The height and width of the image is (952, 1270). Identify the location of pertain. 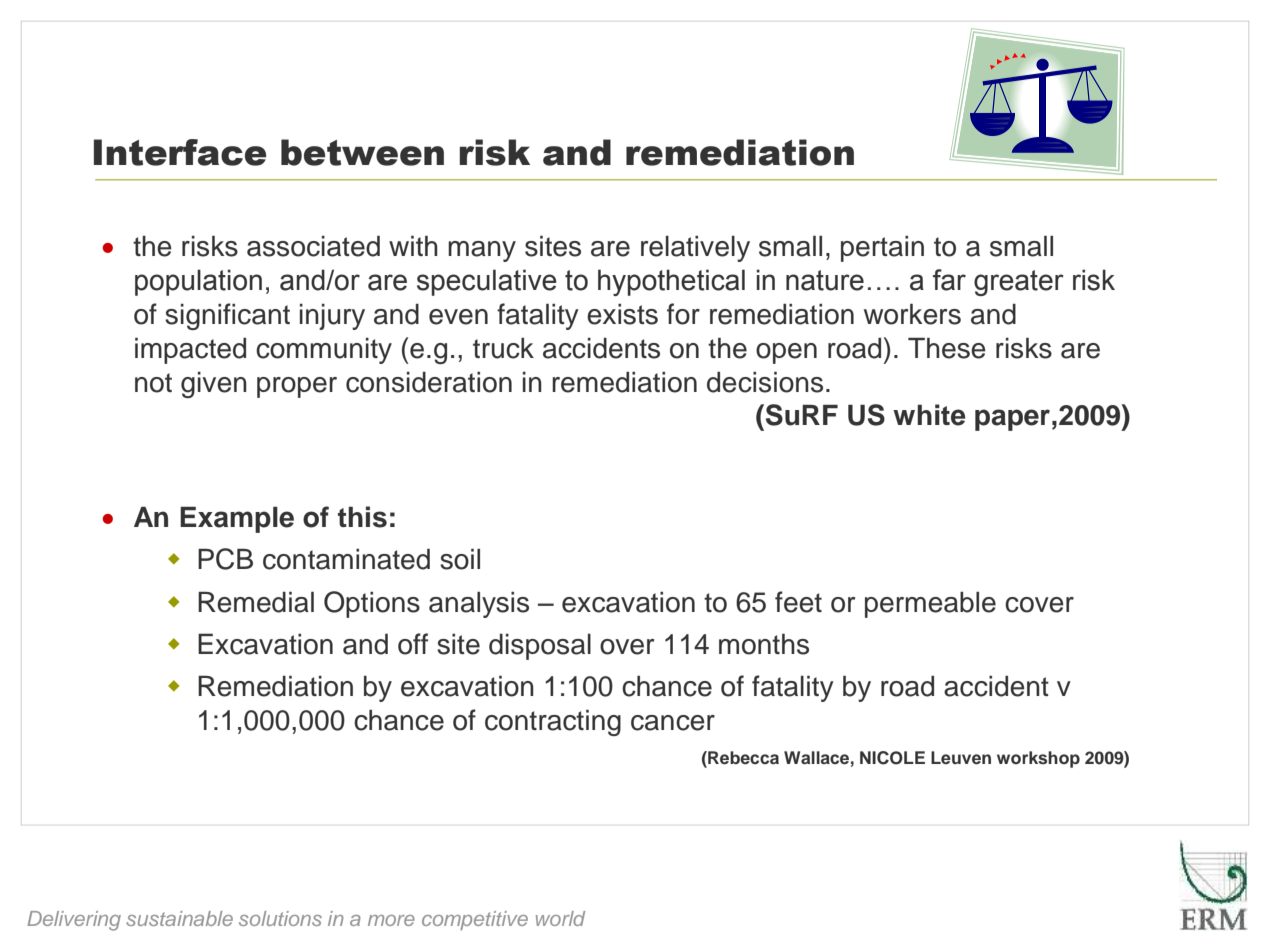
(882, 249).
